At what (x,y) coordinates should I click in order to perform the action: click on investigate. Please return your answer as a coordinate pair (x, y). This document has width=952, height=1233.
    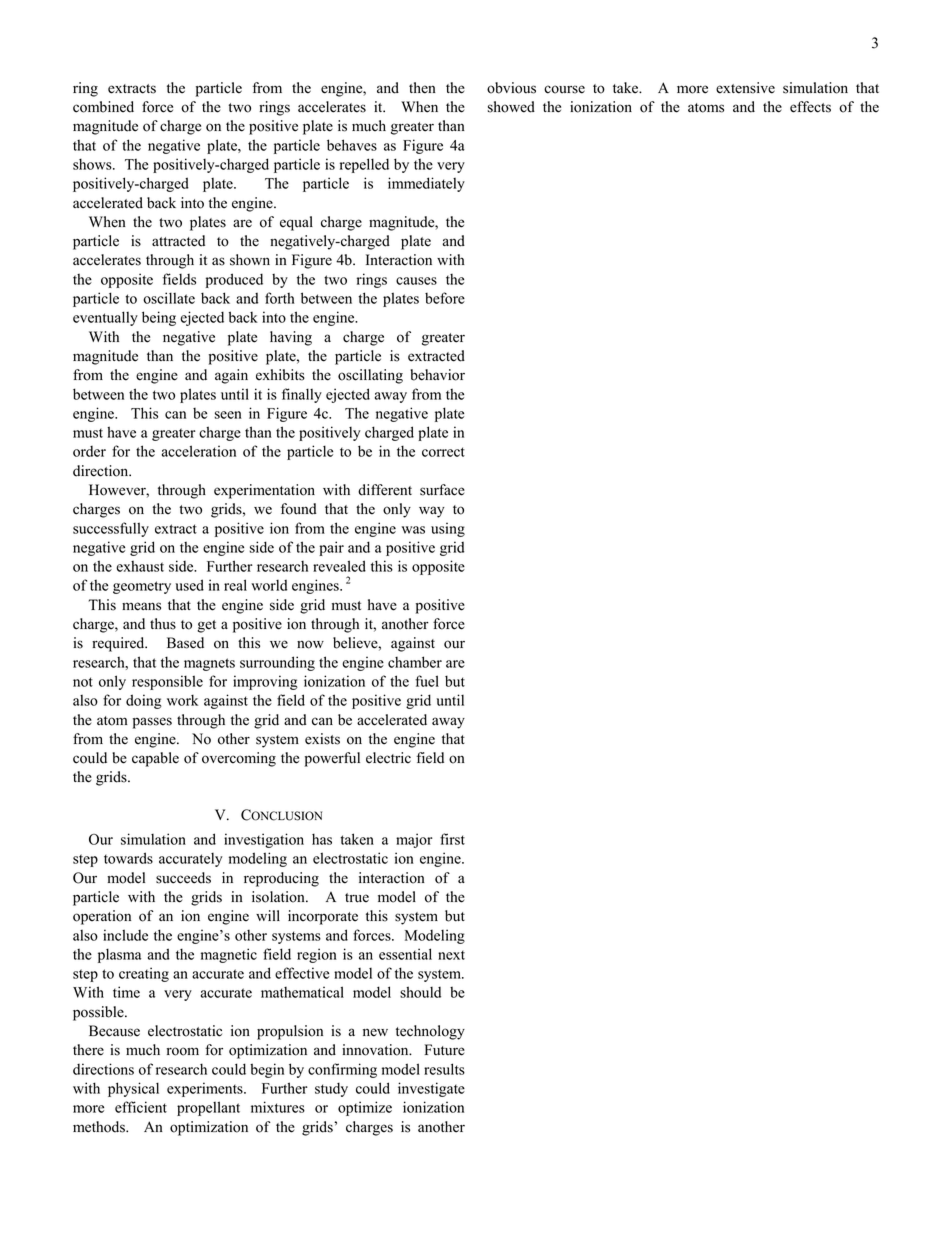
    Looking at the image, I should click on (431, 1089).
